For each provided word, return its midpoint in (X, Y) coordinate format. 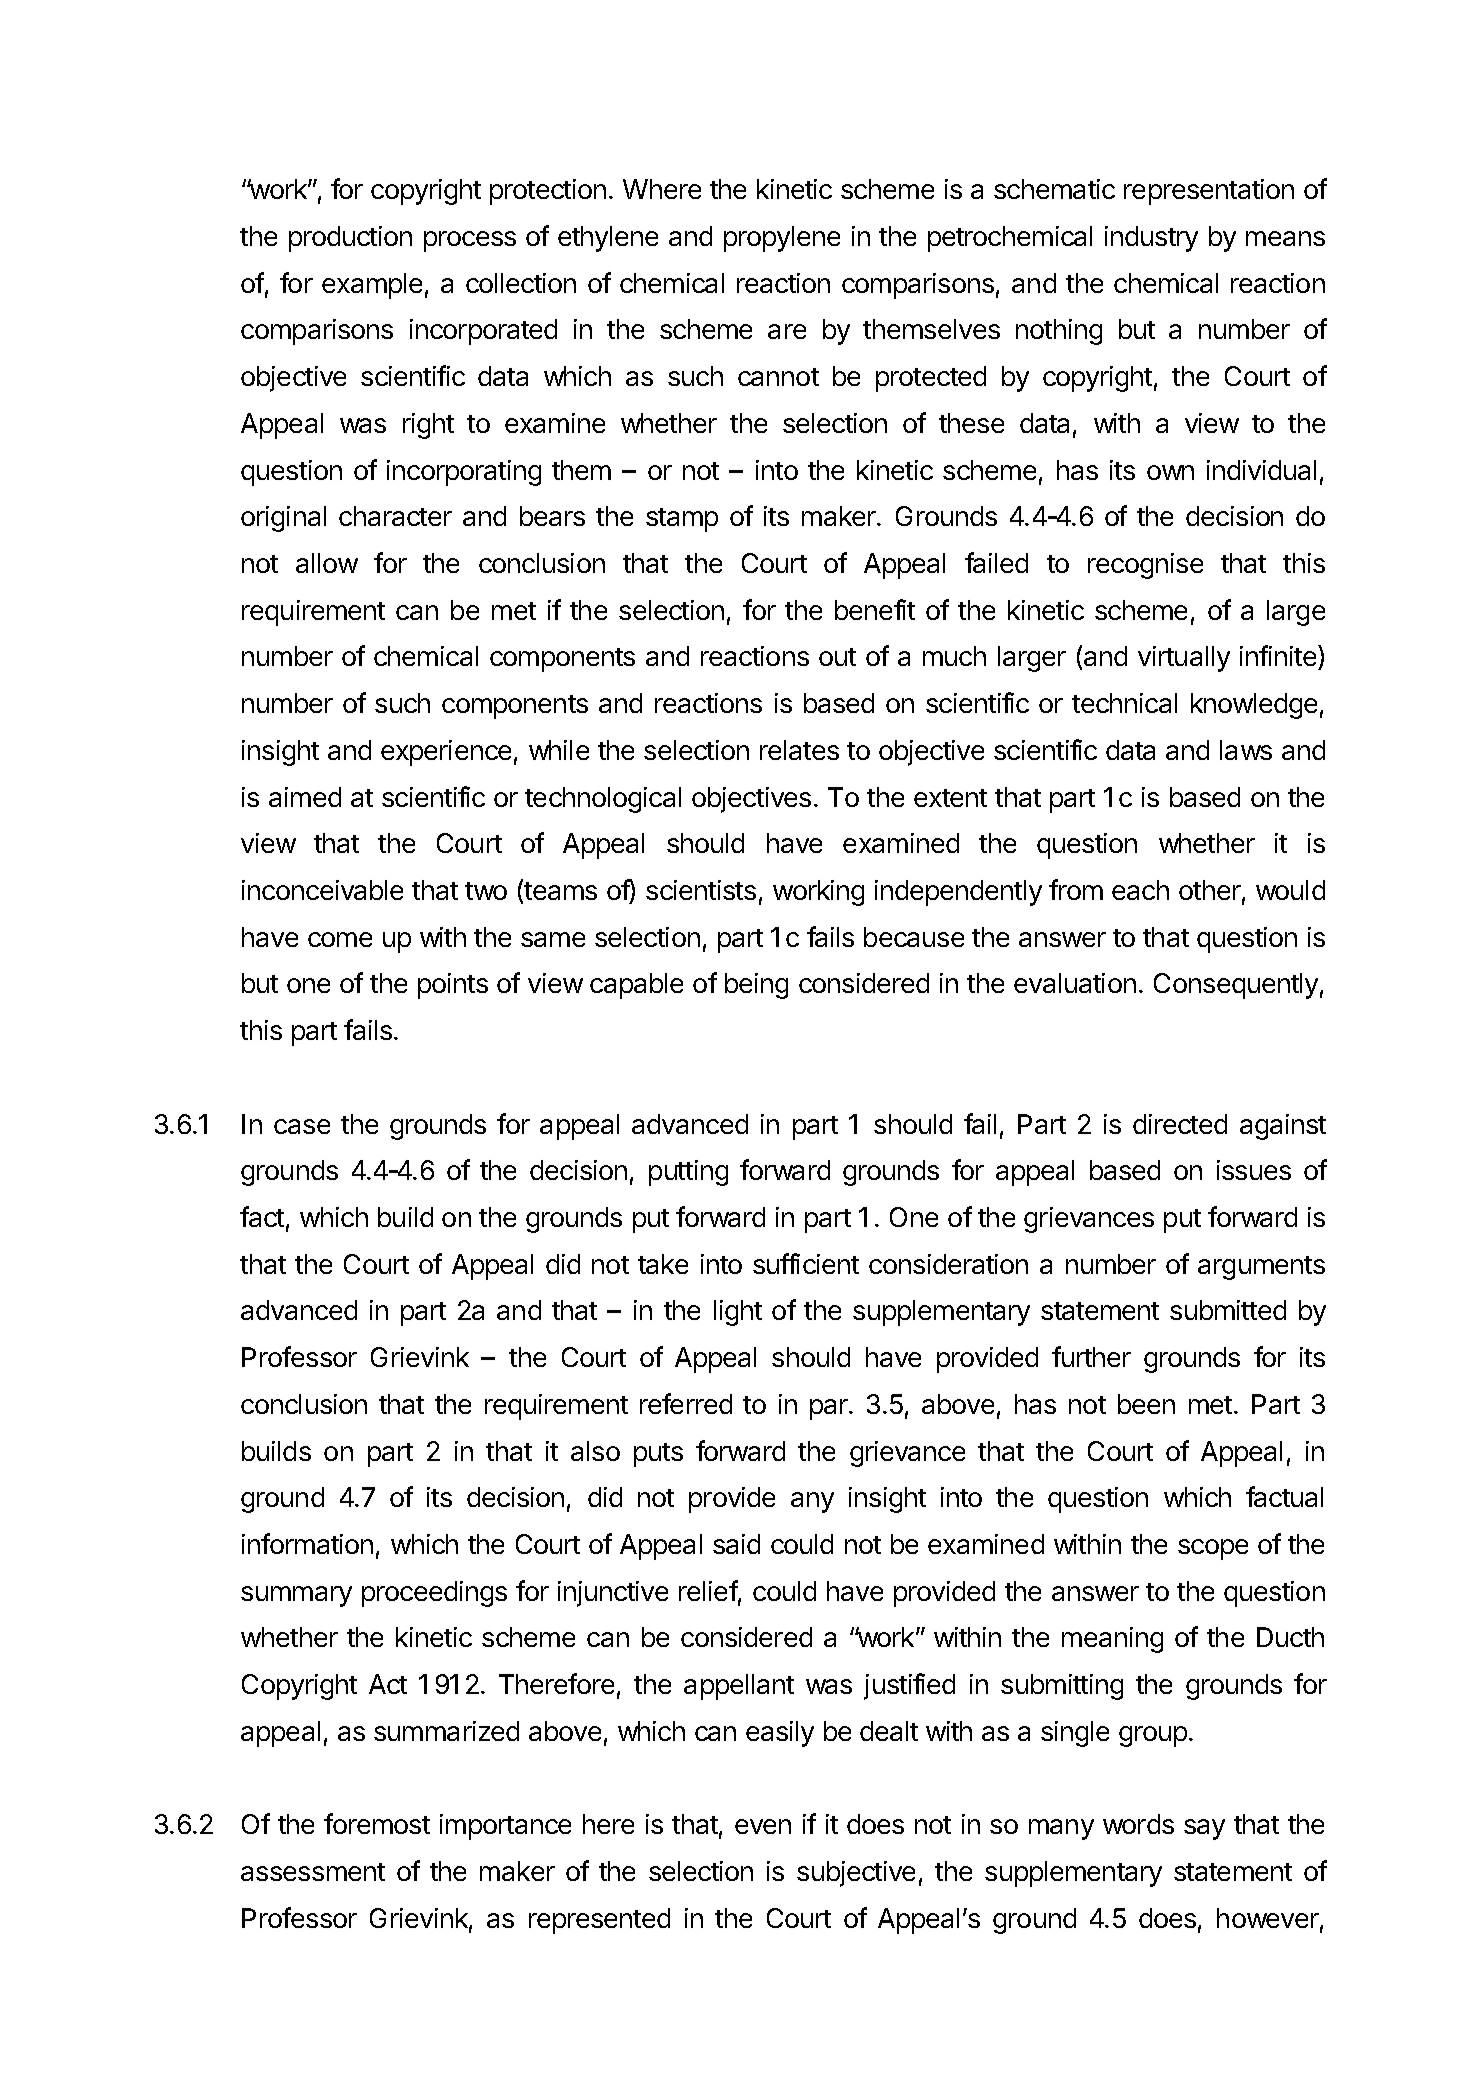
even (763, 1826)
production (350, 239)
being (756, 986)
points (453, 986)
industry (1151, 239)
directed (1180, 1124)
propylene (782, 239)
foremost (377, 1823)
